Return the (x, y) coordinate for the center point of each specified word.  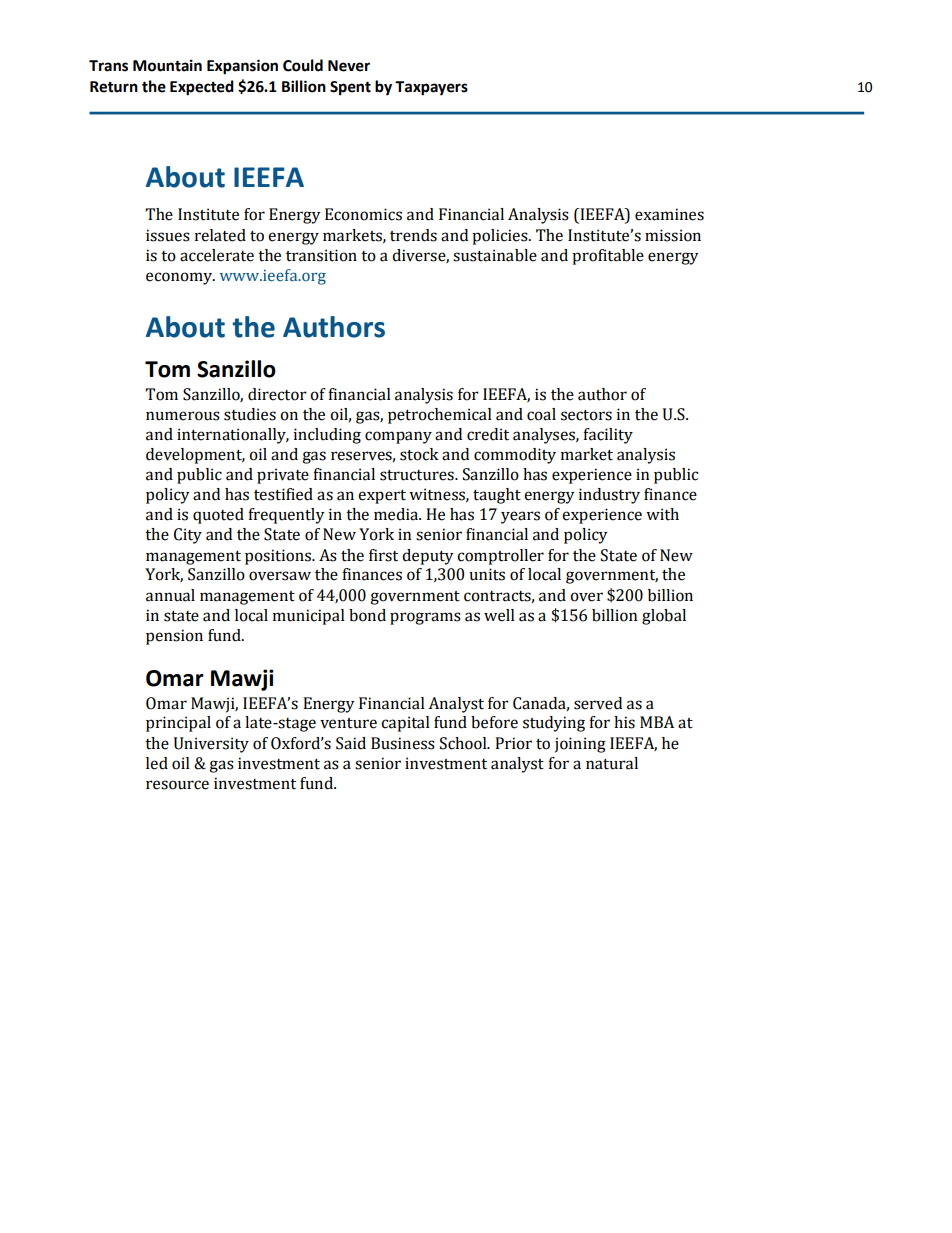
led (157, 763)
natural (612, 763)
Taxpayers (431, 88)
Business (403, 743)
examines (669, 214)
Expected (202, 88)
